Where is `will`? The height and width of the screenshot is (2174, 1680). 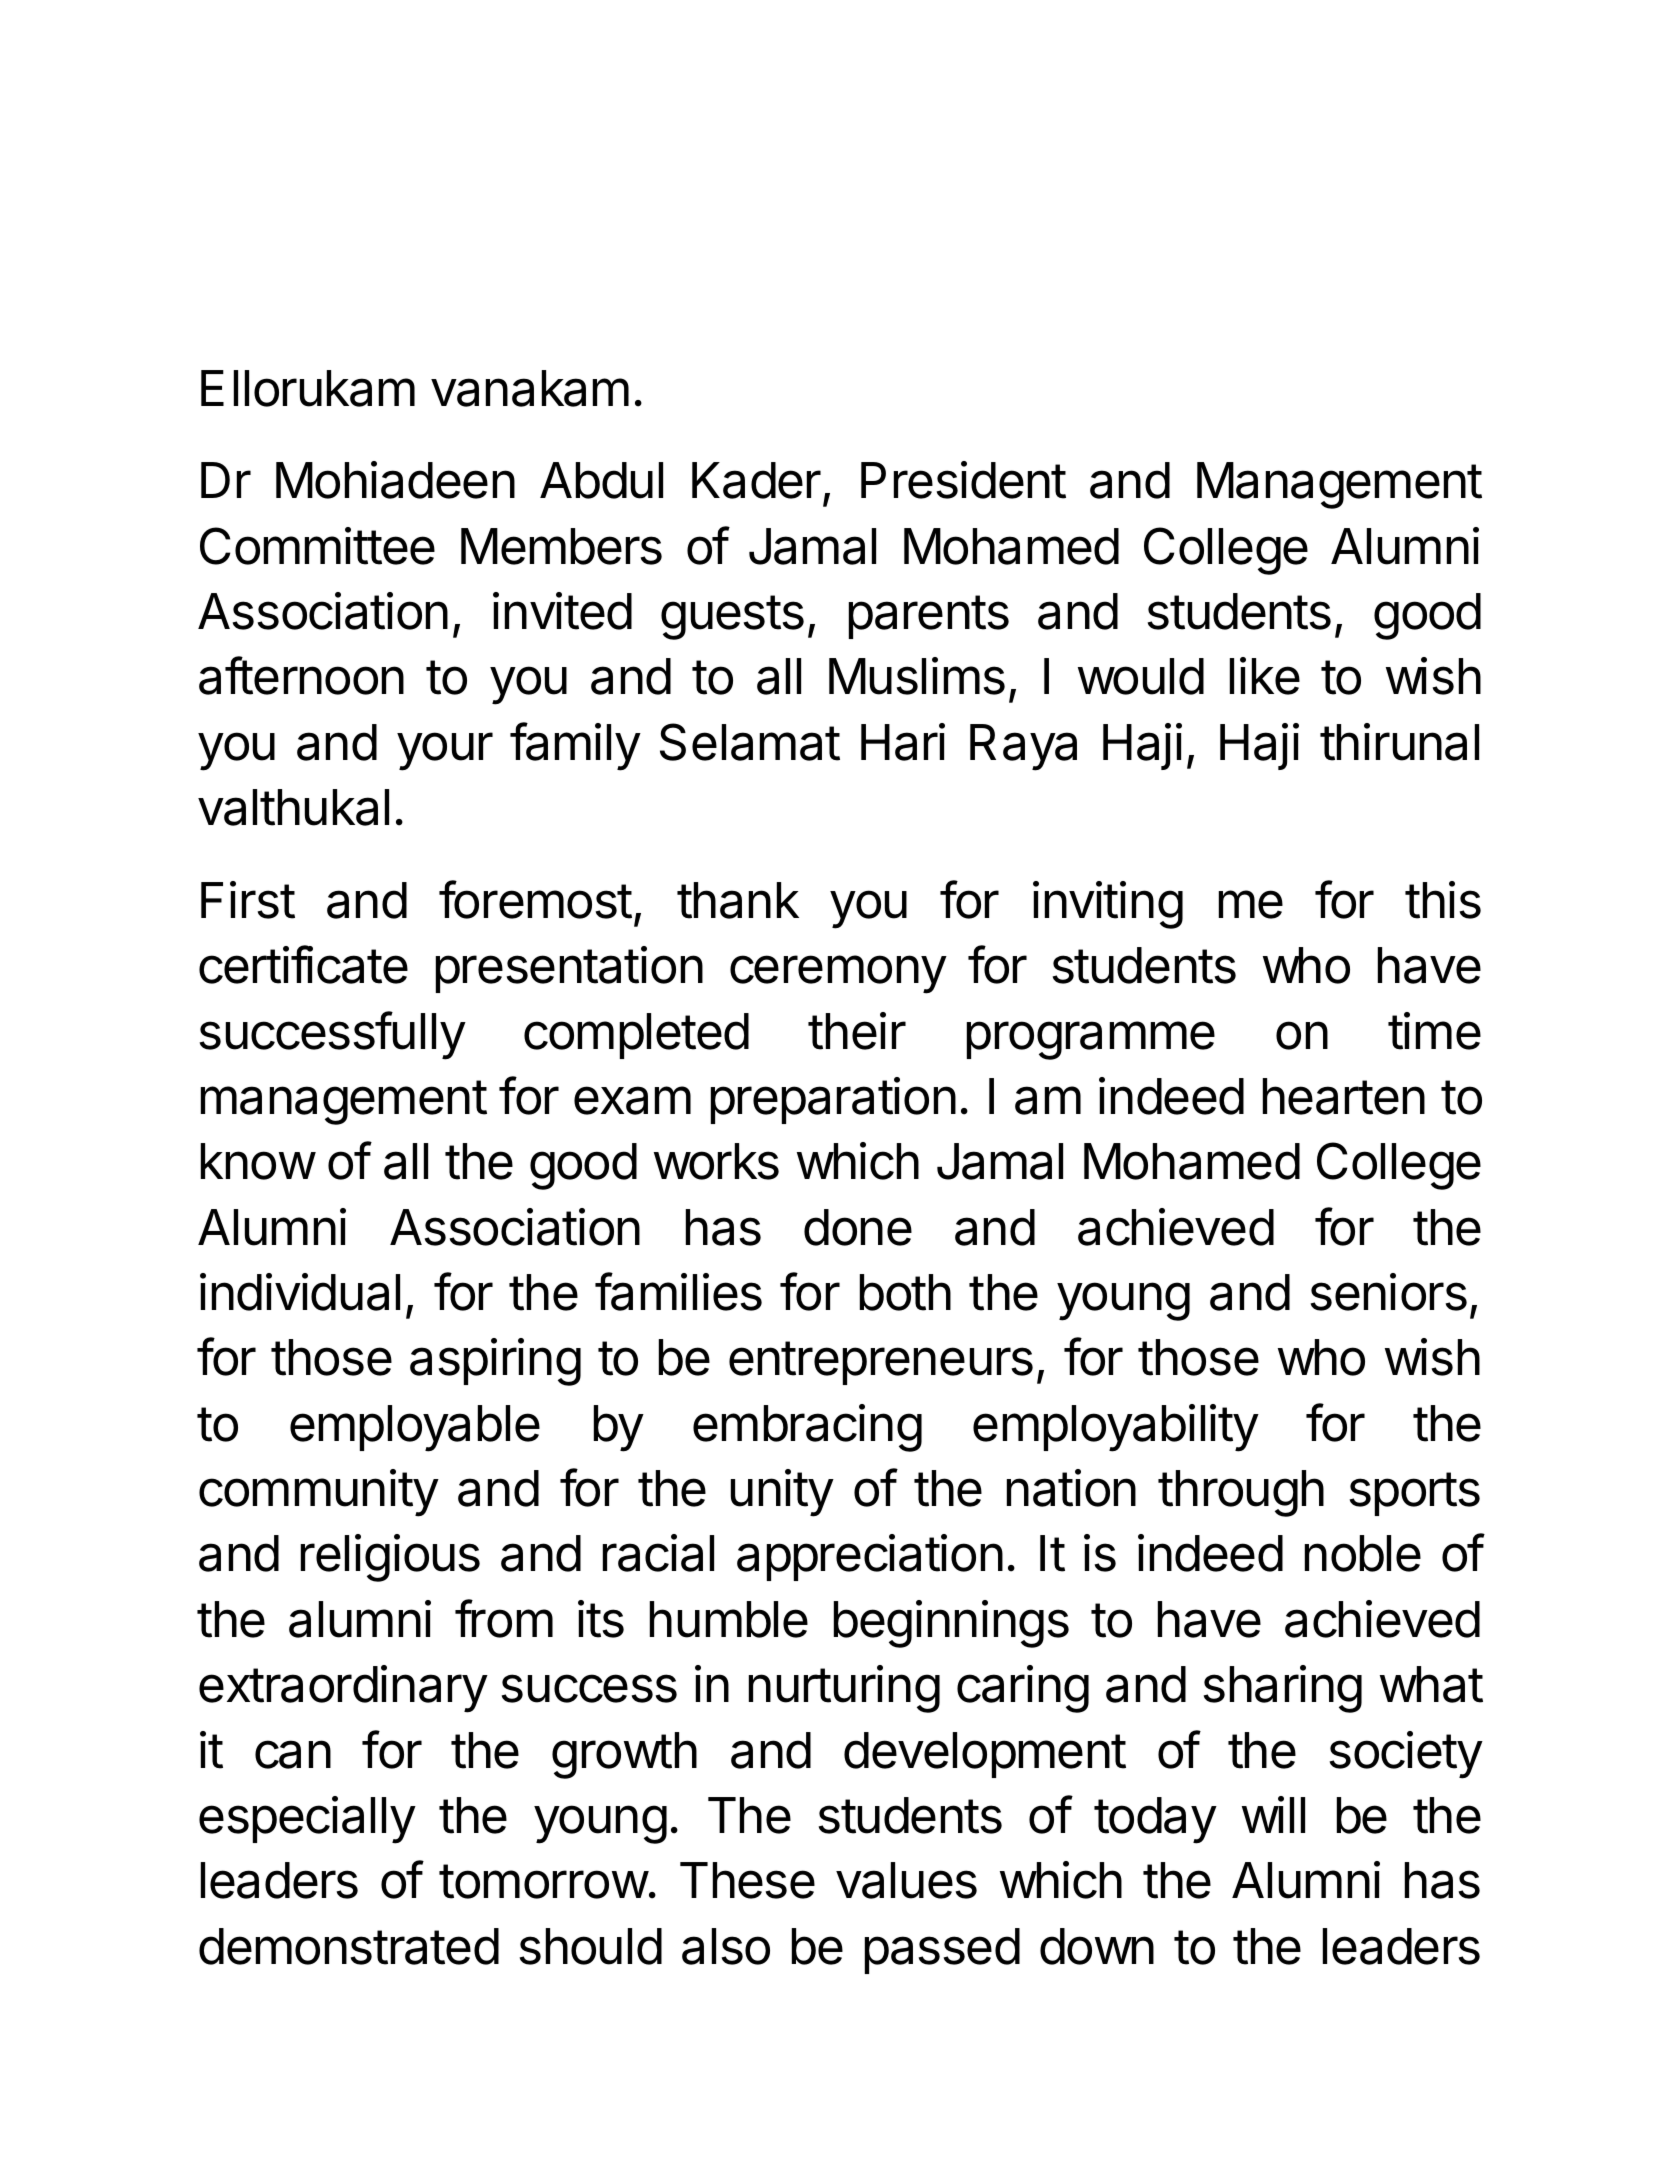 will is located at coordinates (1273, 1814).
